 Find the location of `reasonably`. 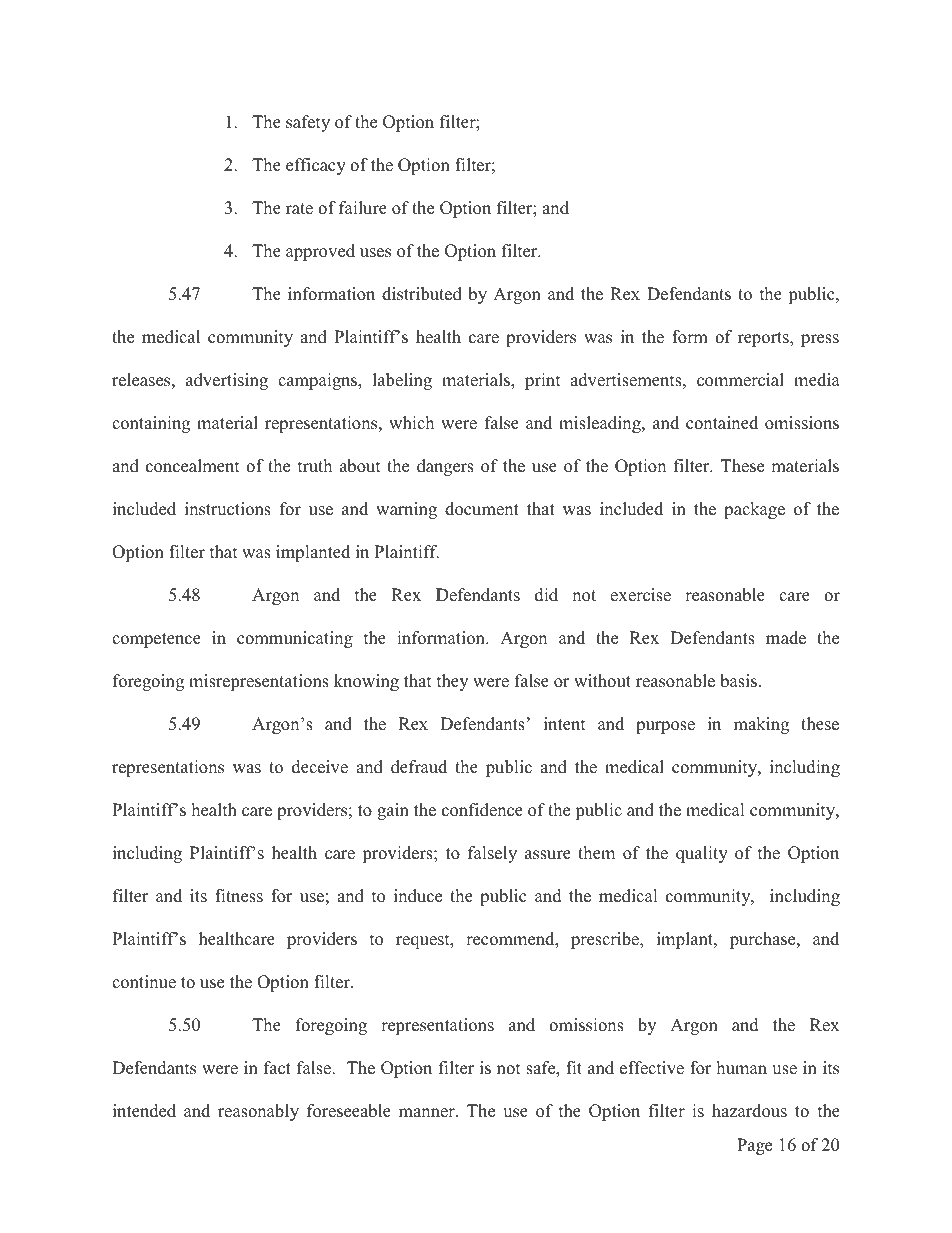

reasonably is located at coordinates (258, 1112).
